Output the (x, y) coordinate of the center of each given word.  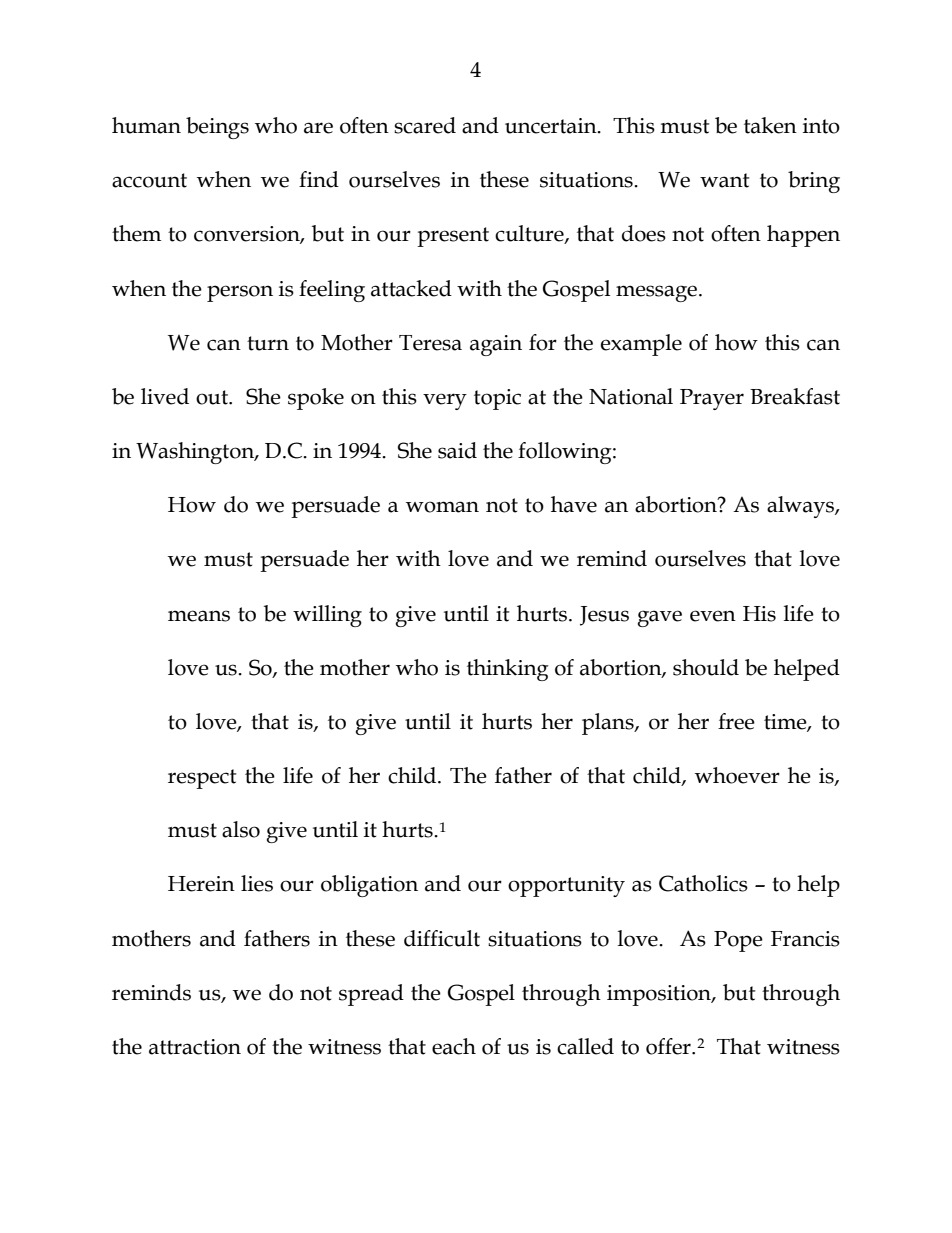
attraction (195, 1047)
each (454, 1046)
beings (217, 128)
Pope (738, 941)
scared (425, 125)
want (724, 180)
